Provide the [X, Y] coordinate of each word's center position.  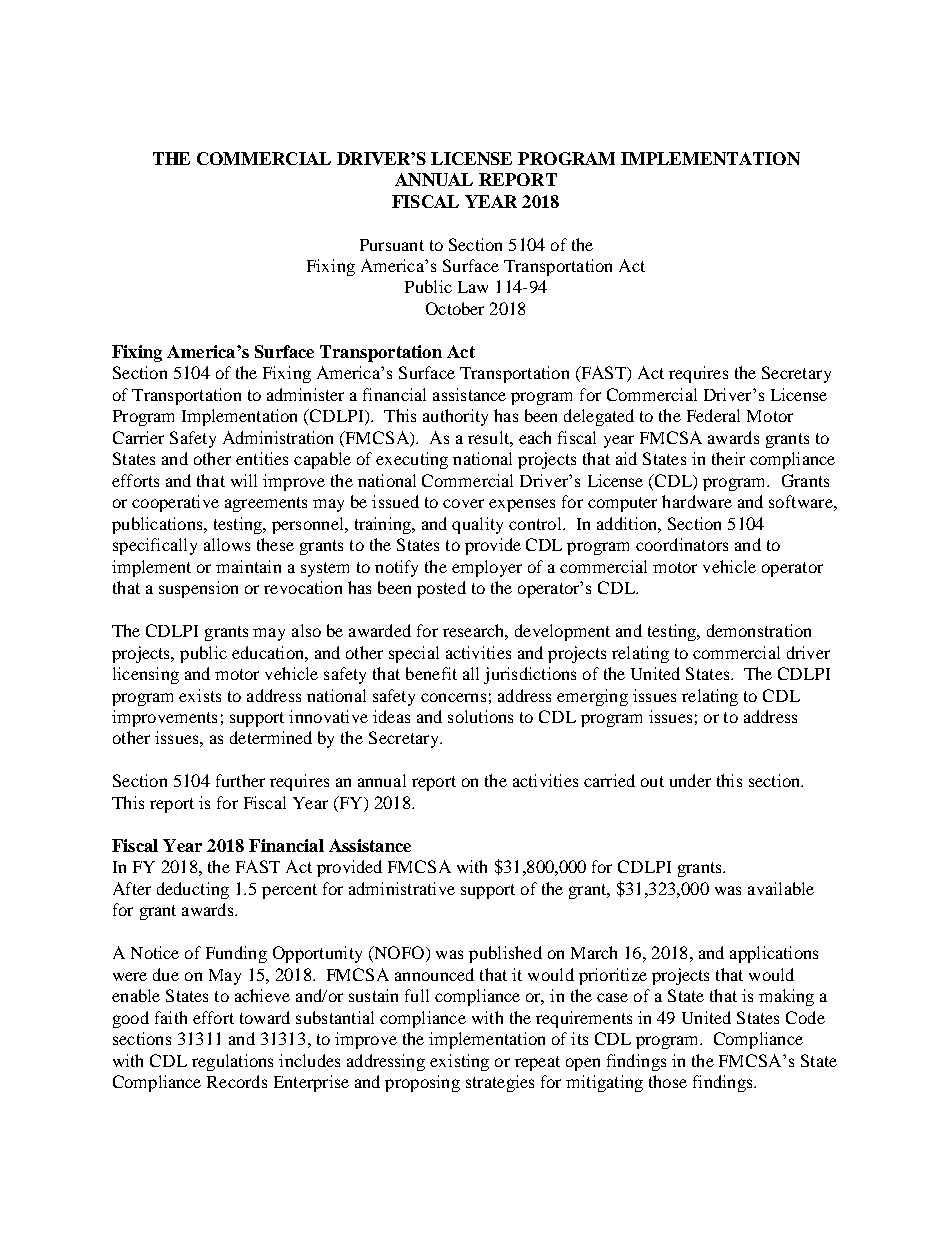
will [244, 480]
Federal [713, 415]
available [781, 888]
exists [200, 695]
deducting [193, 890]
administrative [402, 888]
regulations [232, 1062]
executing [412, 460]
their [728, 458]
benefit [431, 673]
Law [473, 287]
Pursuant [392, 245]
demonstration [759, 630]
